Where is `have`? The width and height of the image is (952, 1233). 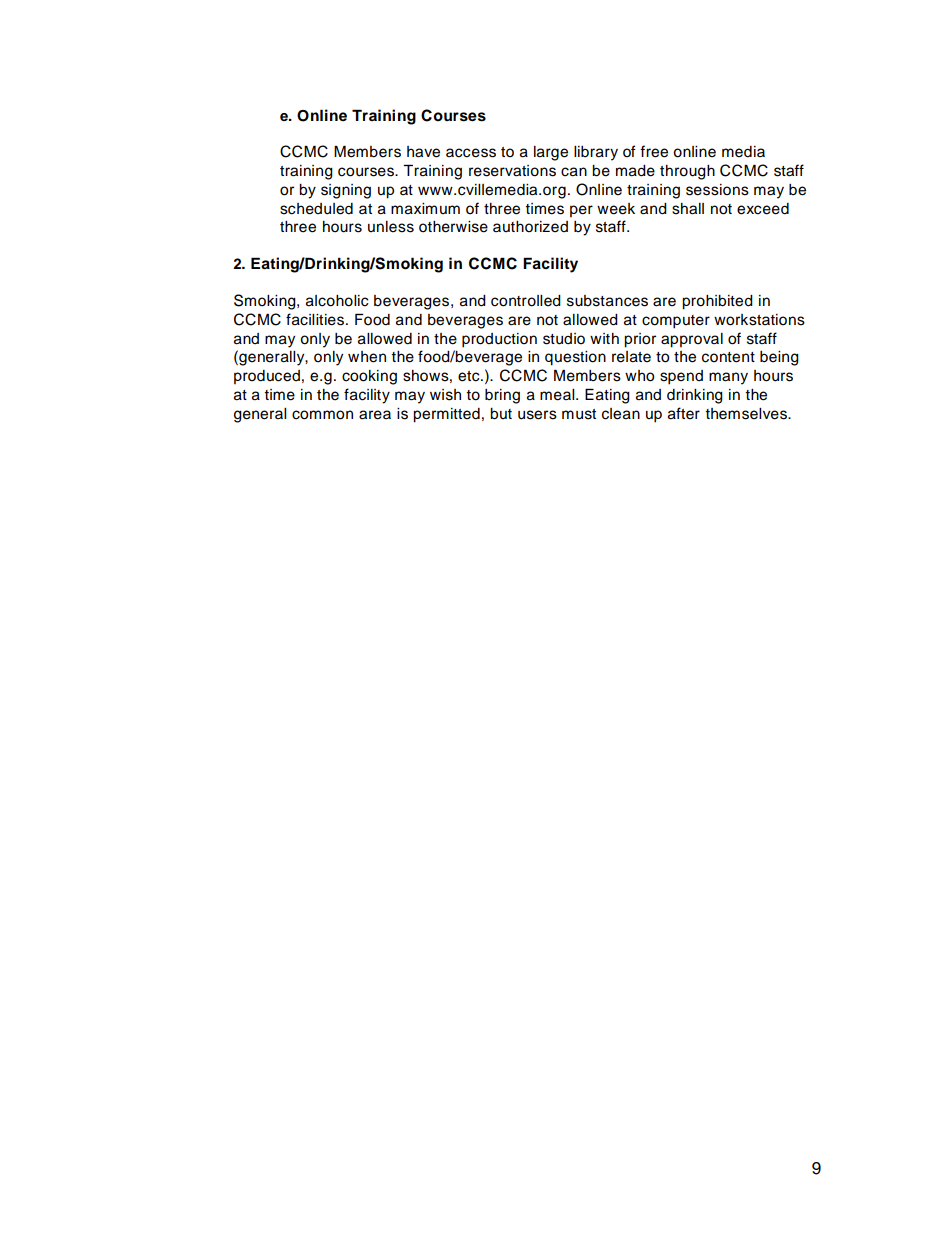
have is located at coordinates (423, 152).
